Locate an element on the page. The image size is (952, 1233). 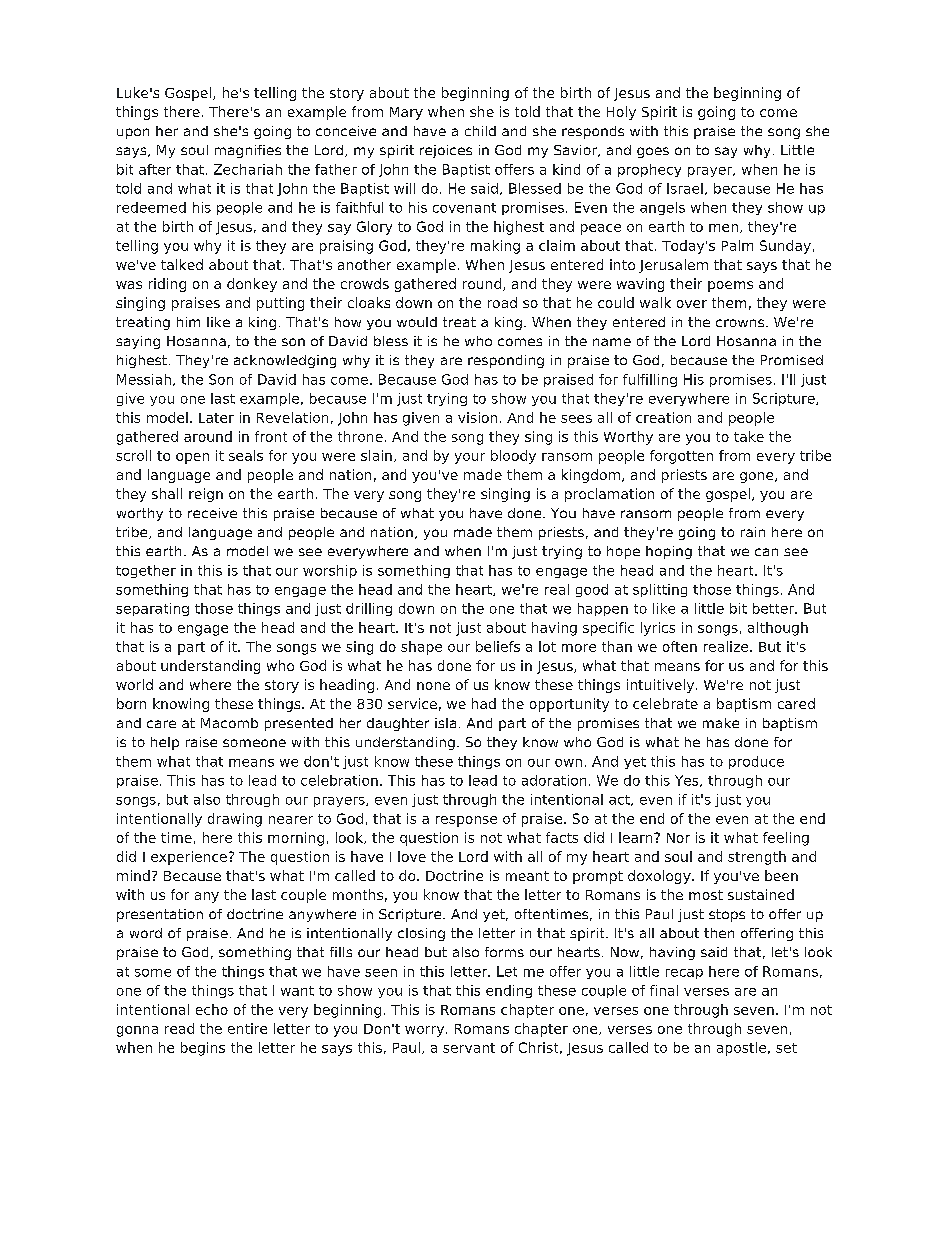
response is located at coordinates (466, 821).
